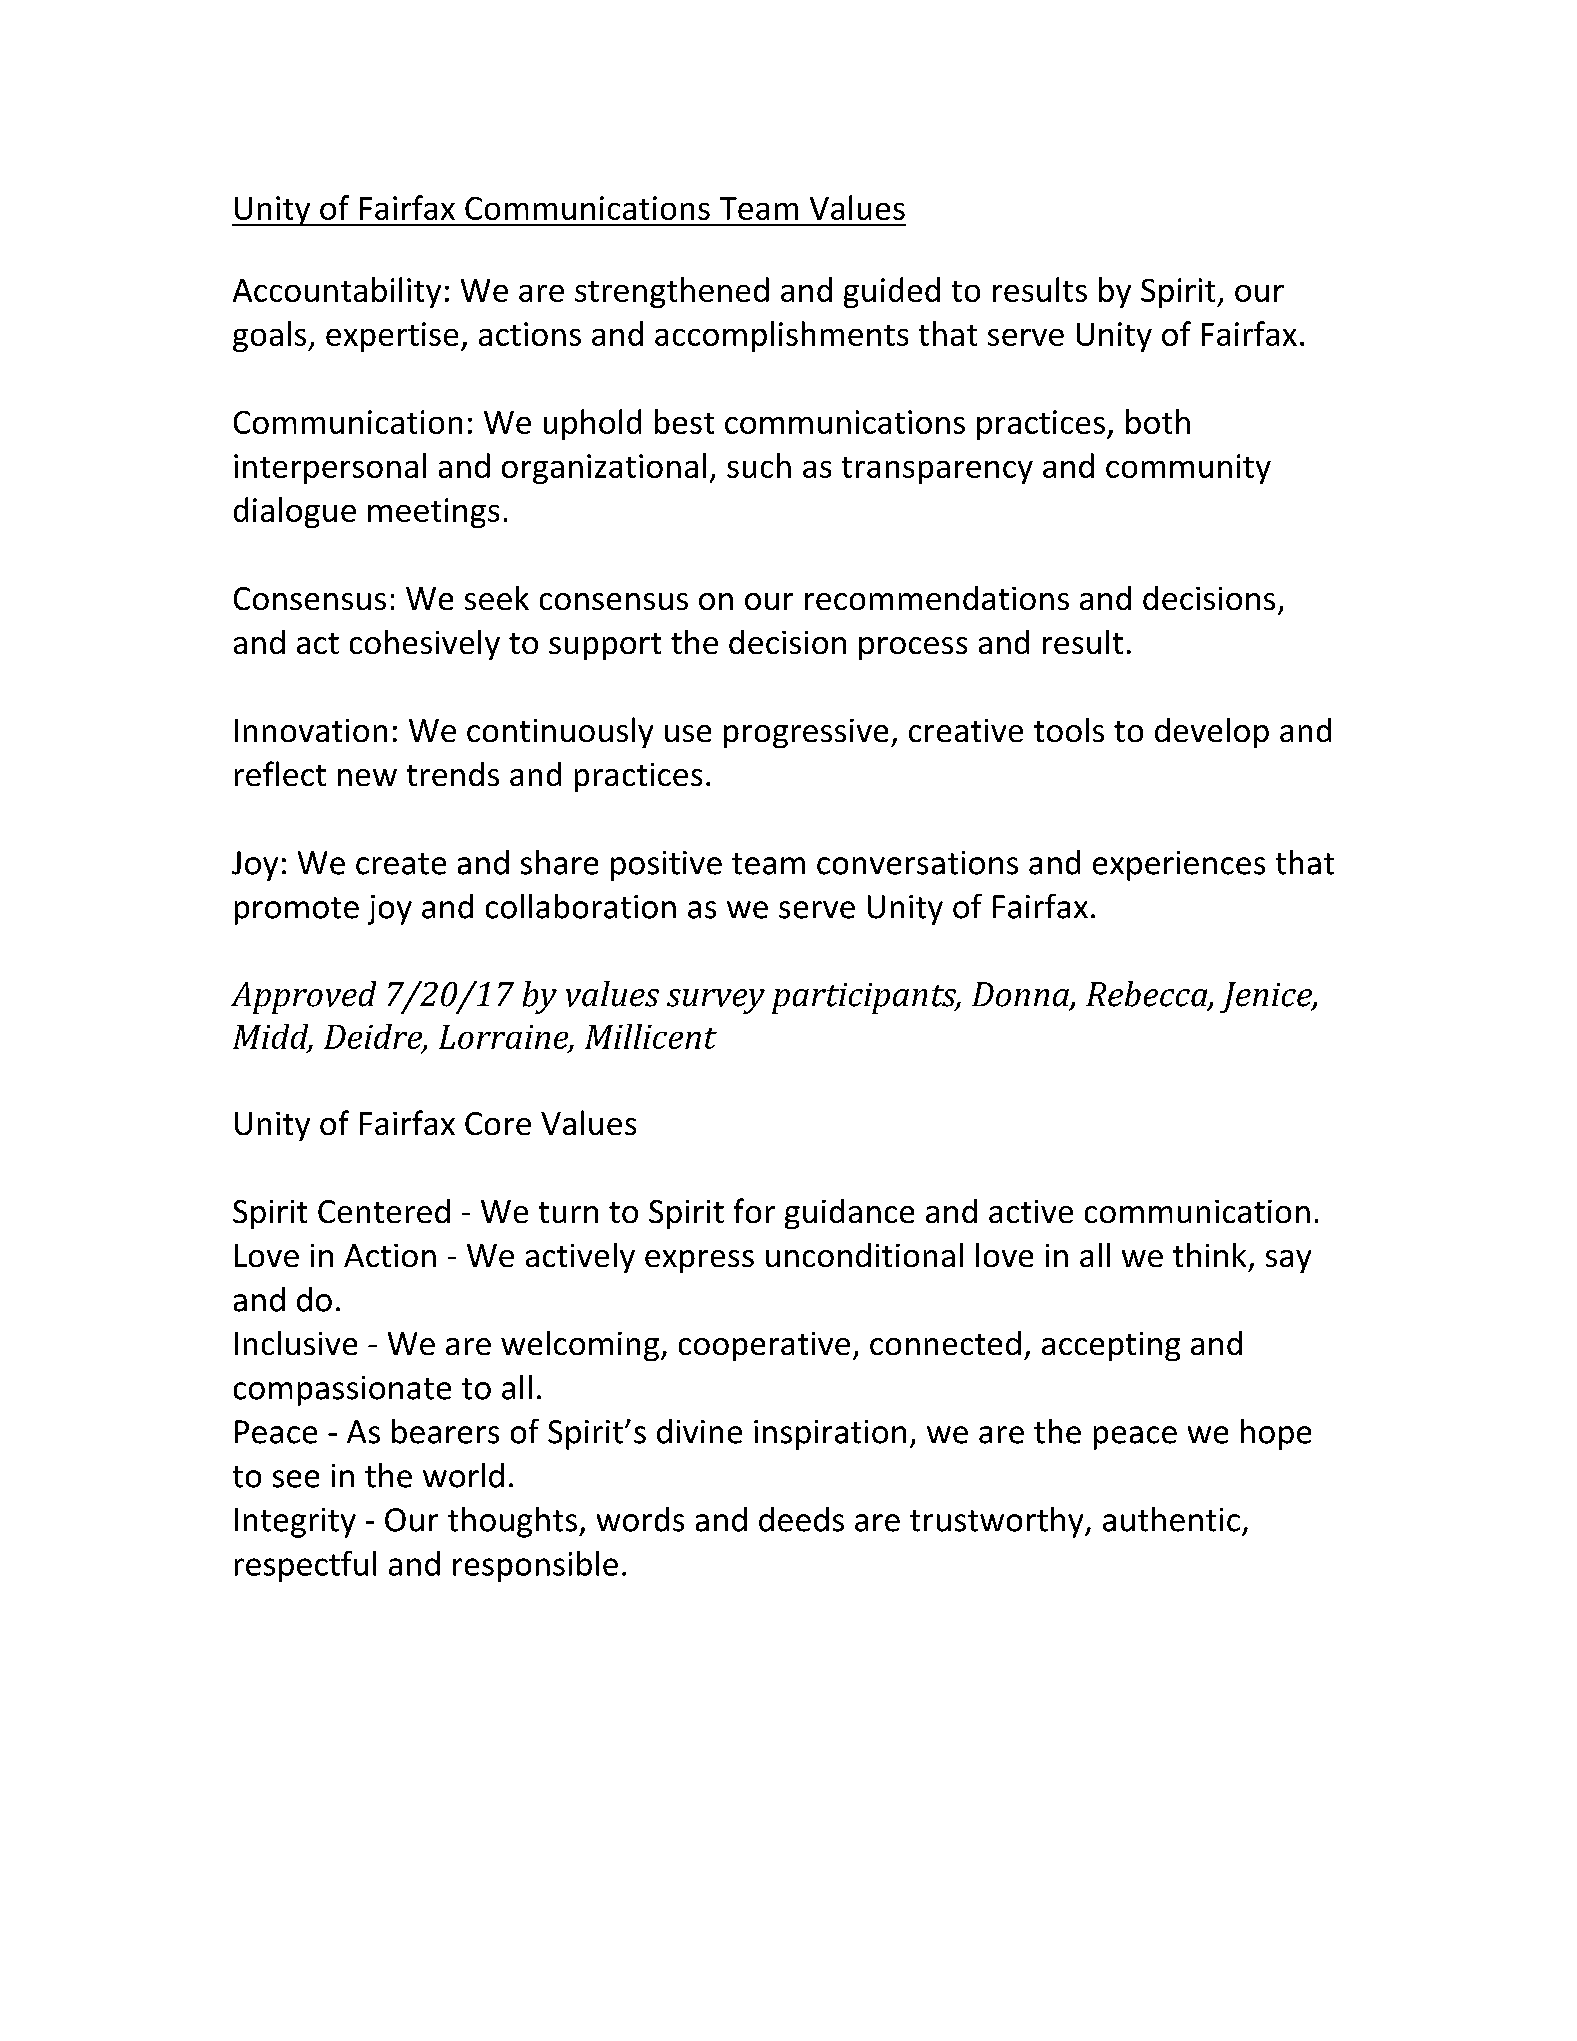 This screenshot has width=1577, height=2041. What do you see at coordinates (1212, 733) in the screenshot?
I see `develop` at bounding box center [1212, 733].
